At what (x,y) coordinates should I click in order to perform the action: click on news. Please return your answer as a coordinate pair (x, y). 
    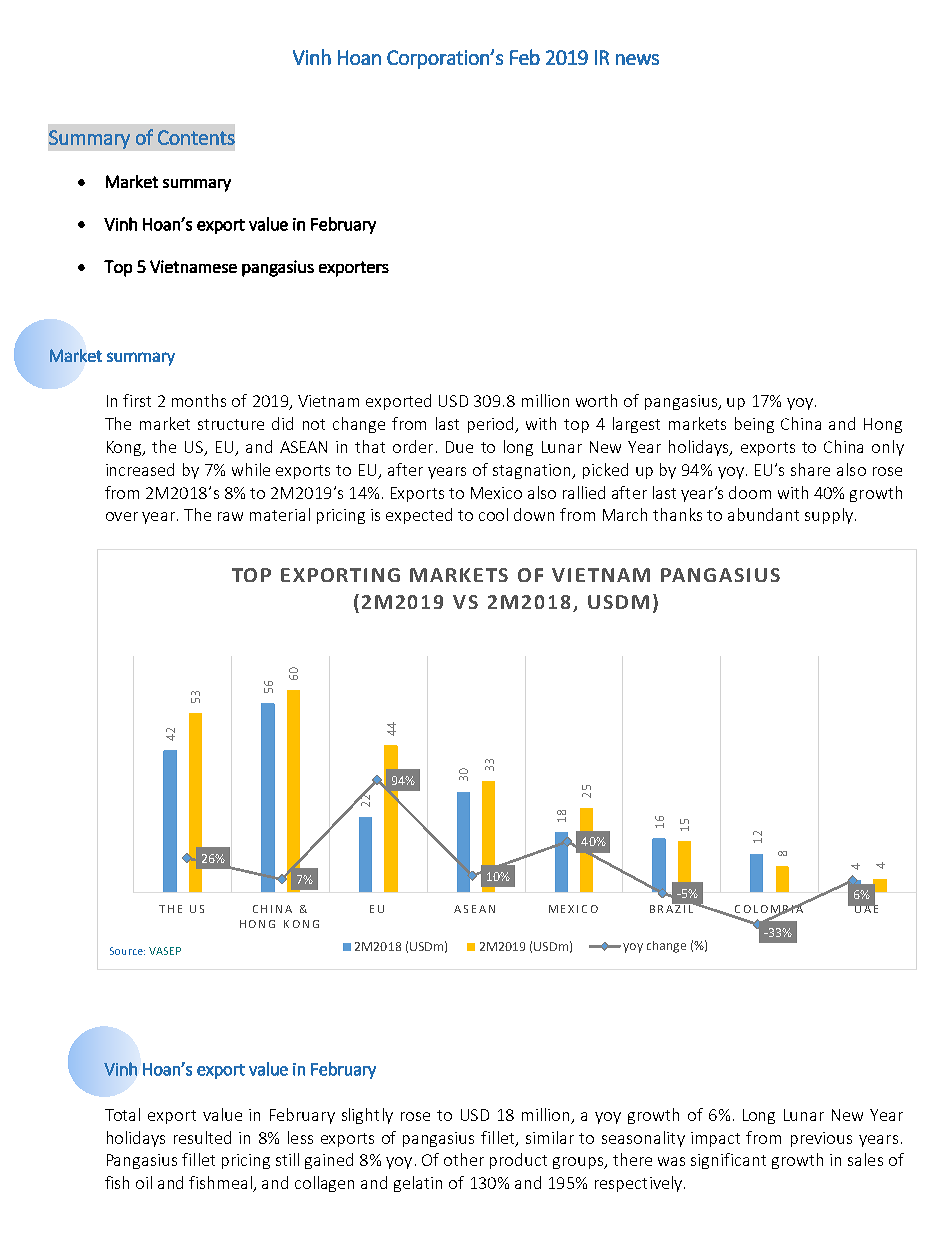
    Looking at the image, I should click on (637, 59).
